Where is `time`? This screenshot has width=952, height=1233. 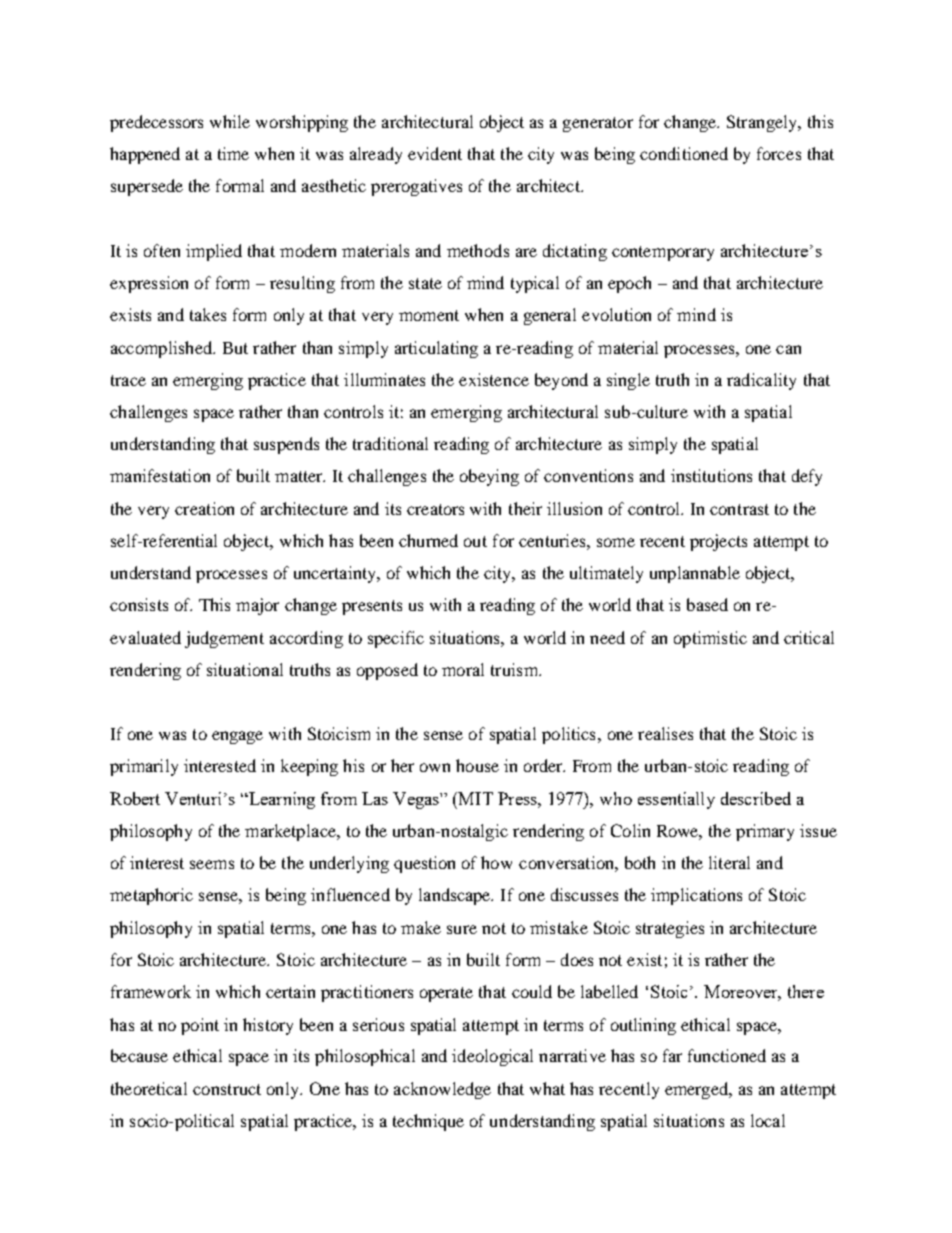 time is located at coordinates (233, 153).
